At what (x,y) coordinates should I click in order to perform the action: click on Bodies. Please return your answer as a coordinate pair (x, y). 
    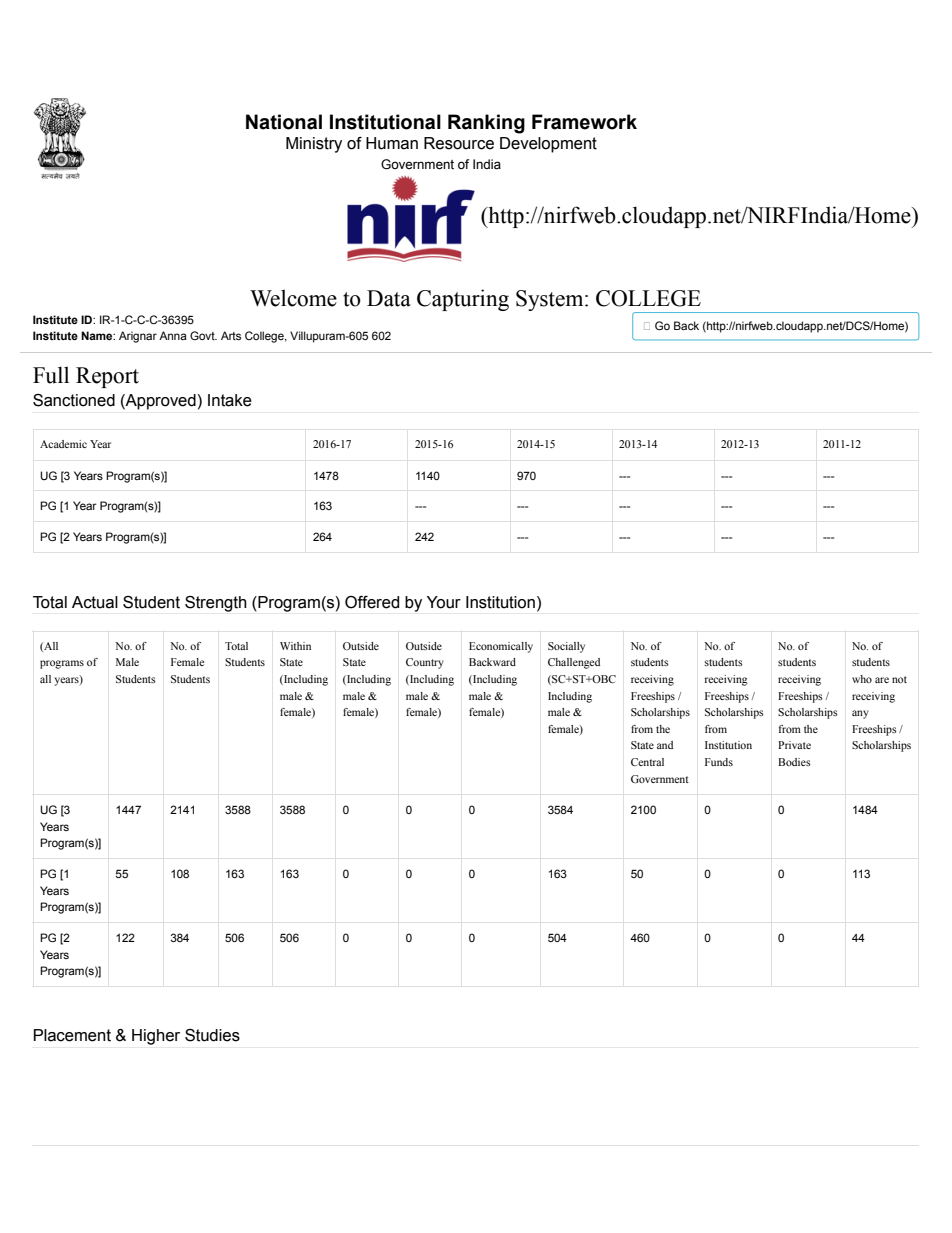
    Looking at the image, I should click on (794, 762).
